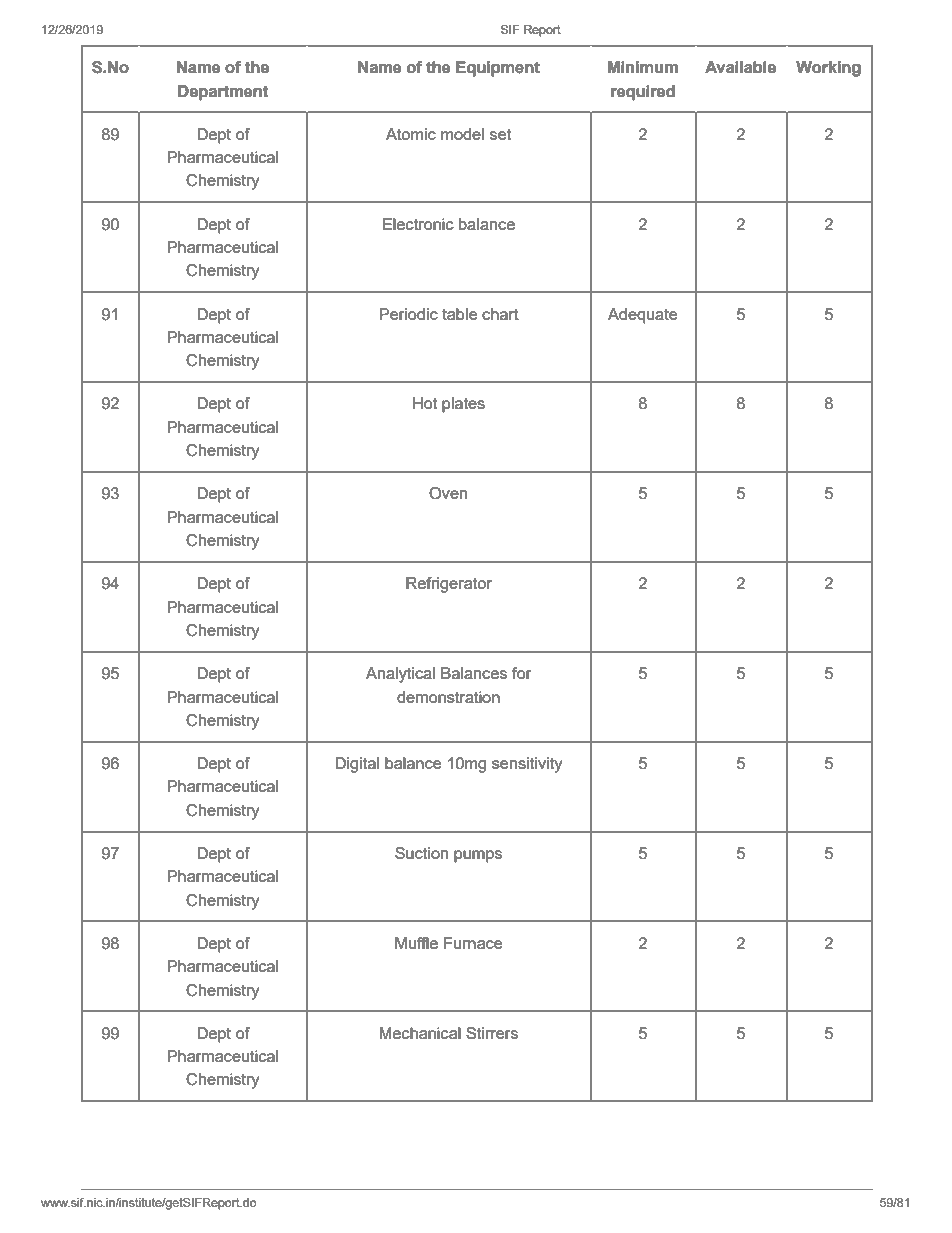  What do you see at coordinates (500, 314) in the document?
I see `chart` at bounding box center [500, 314].
